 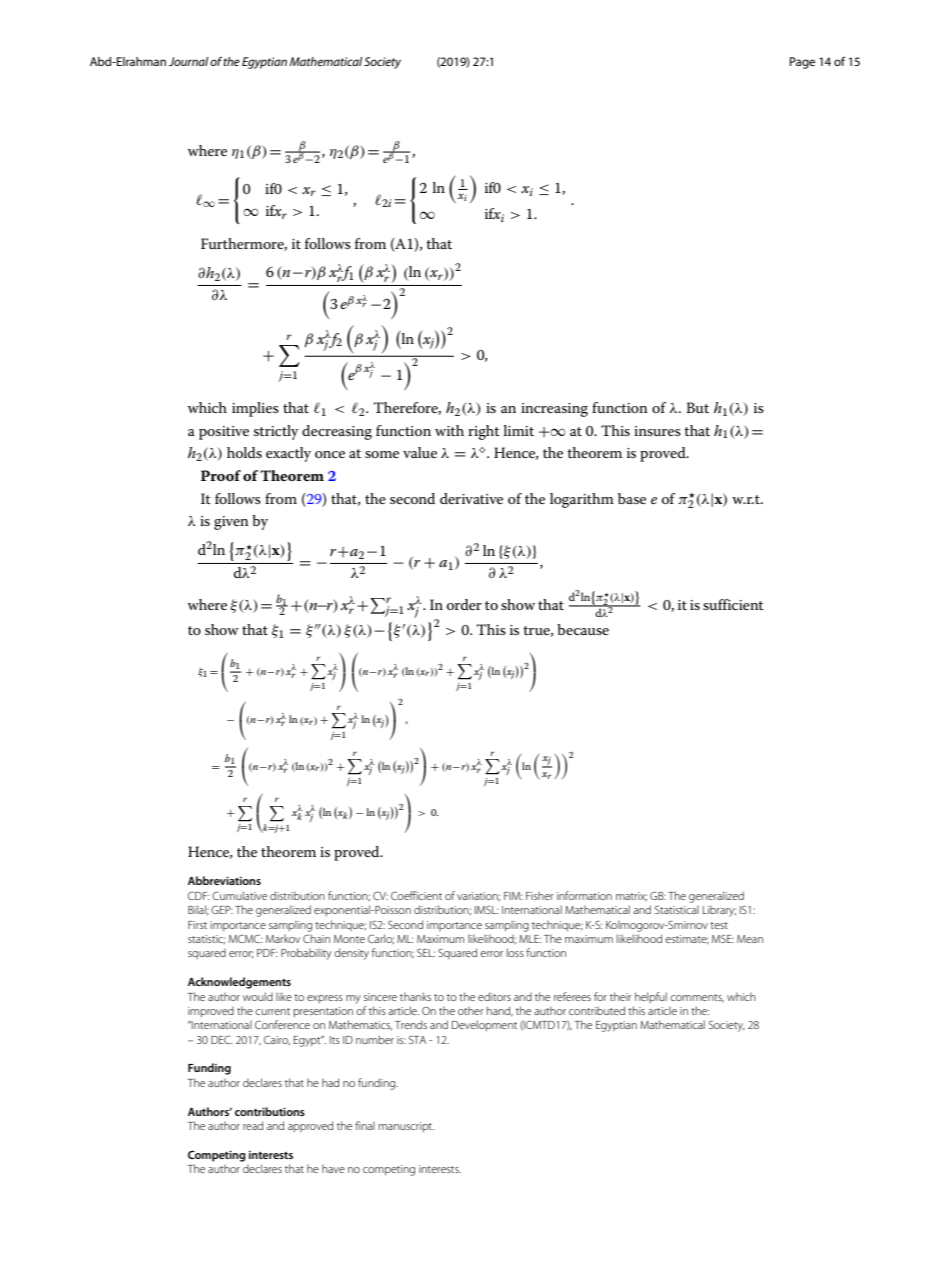 I want to click on order, so click(x=464, y=604).
